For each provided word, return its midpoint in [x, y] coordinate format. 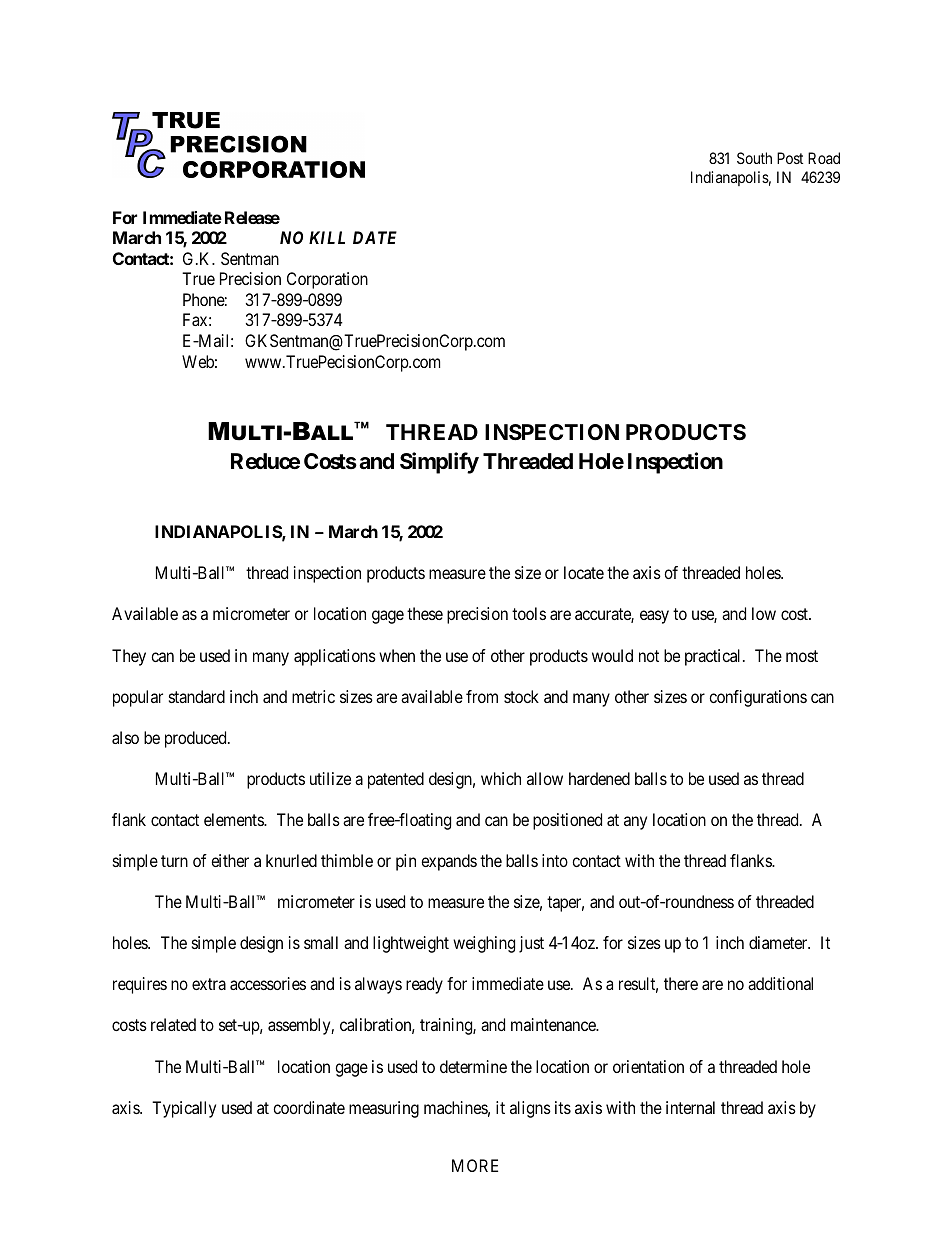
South [754, 158]
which [501, 778]
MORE [475, 1165]
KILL [327, 237]
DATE [375, 237]
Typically [184, 1109]
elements [234, 819]
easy [654, 617]
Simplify [439, 463]
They [129, 657]
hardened [599, 778]
